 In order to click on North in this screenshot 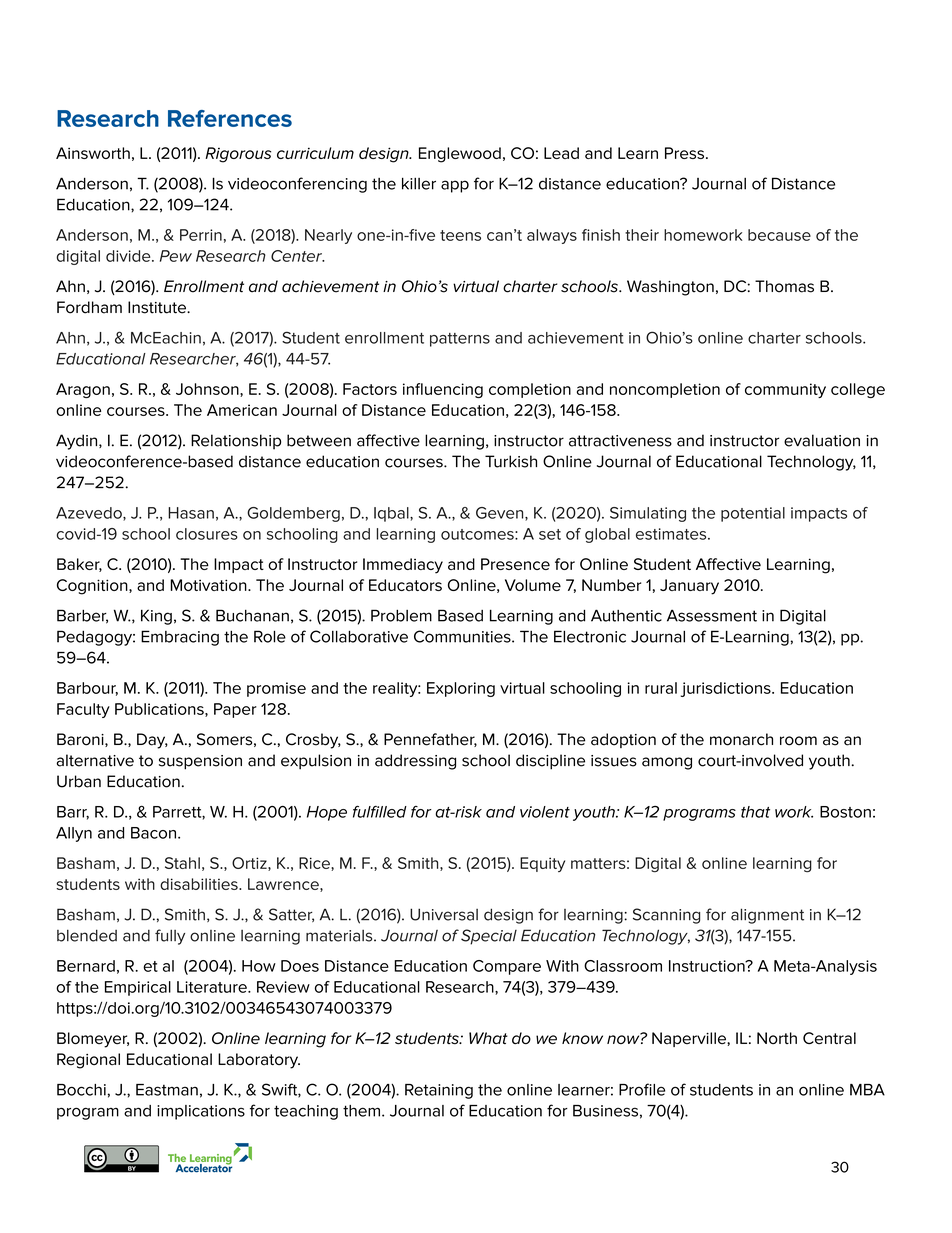, I will do `click(777, 1038)`.
